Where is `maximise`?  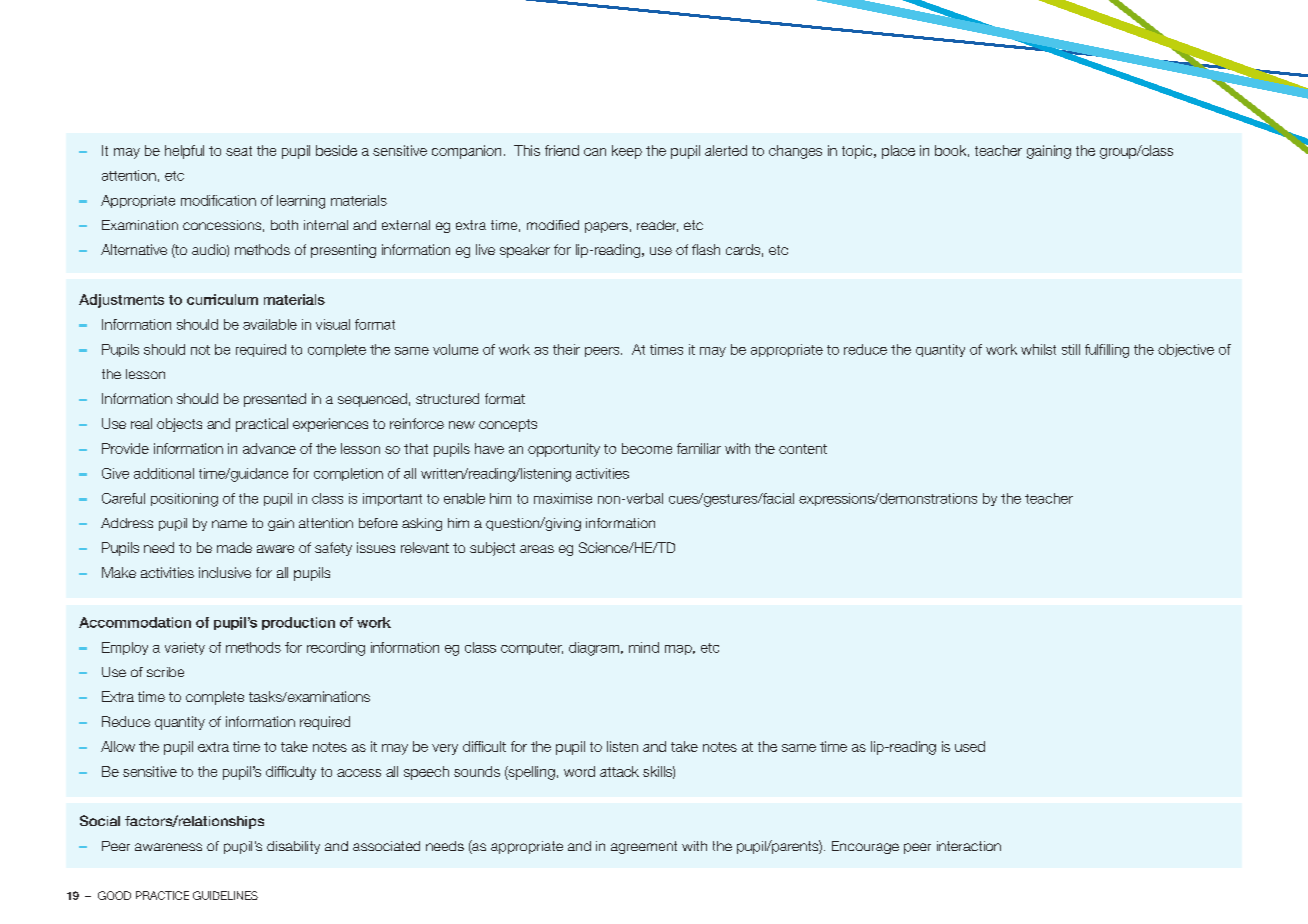 maximise is located at coordinates (563, 498).
